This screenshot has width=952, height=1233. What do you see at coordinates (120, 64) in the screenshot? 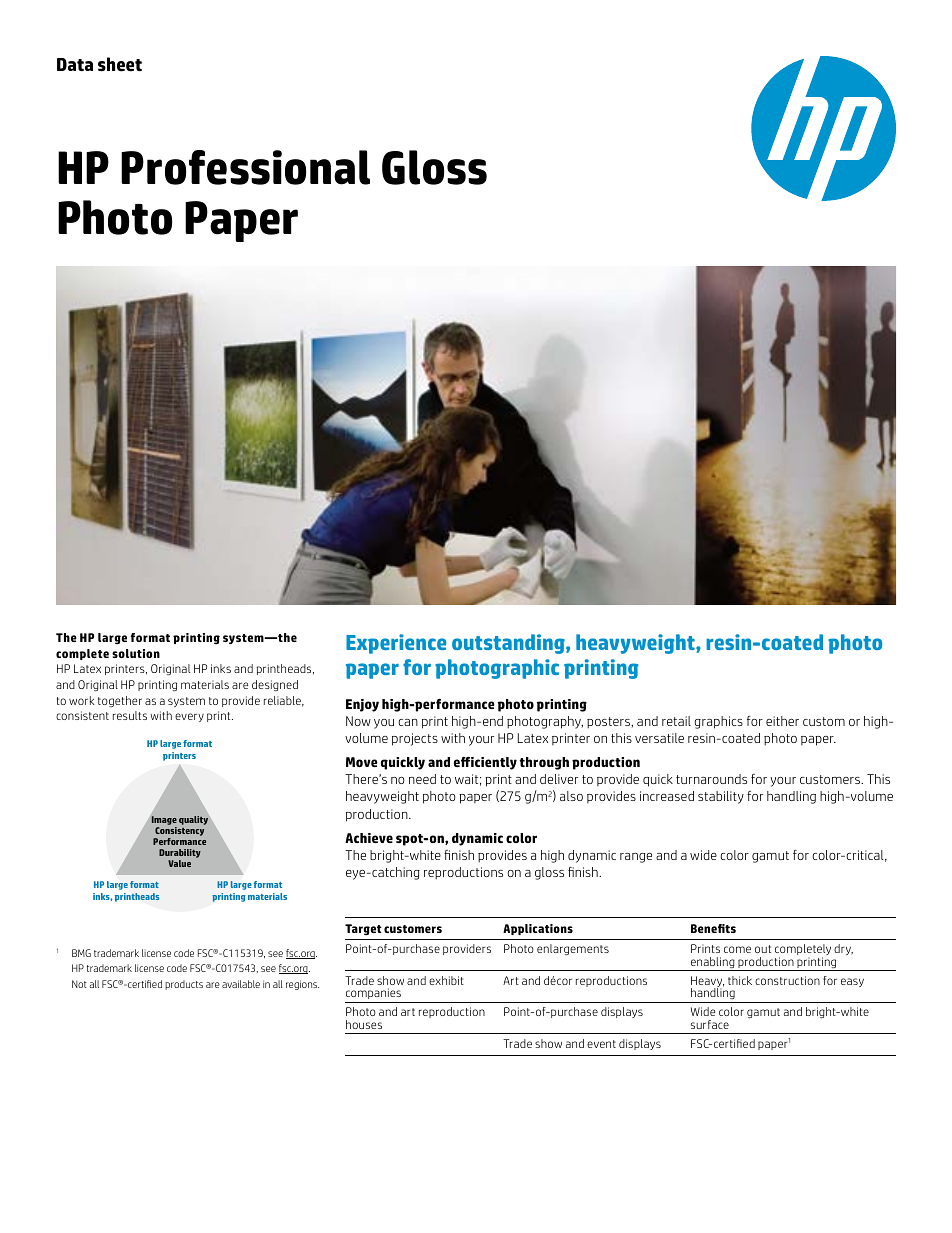
I see `sheet` at bounding box center [120, 64].
